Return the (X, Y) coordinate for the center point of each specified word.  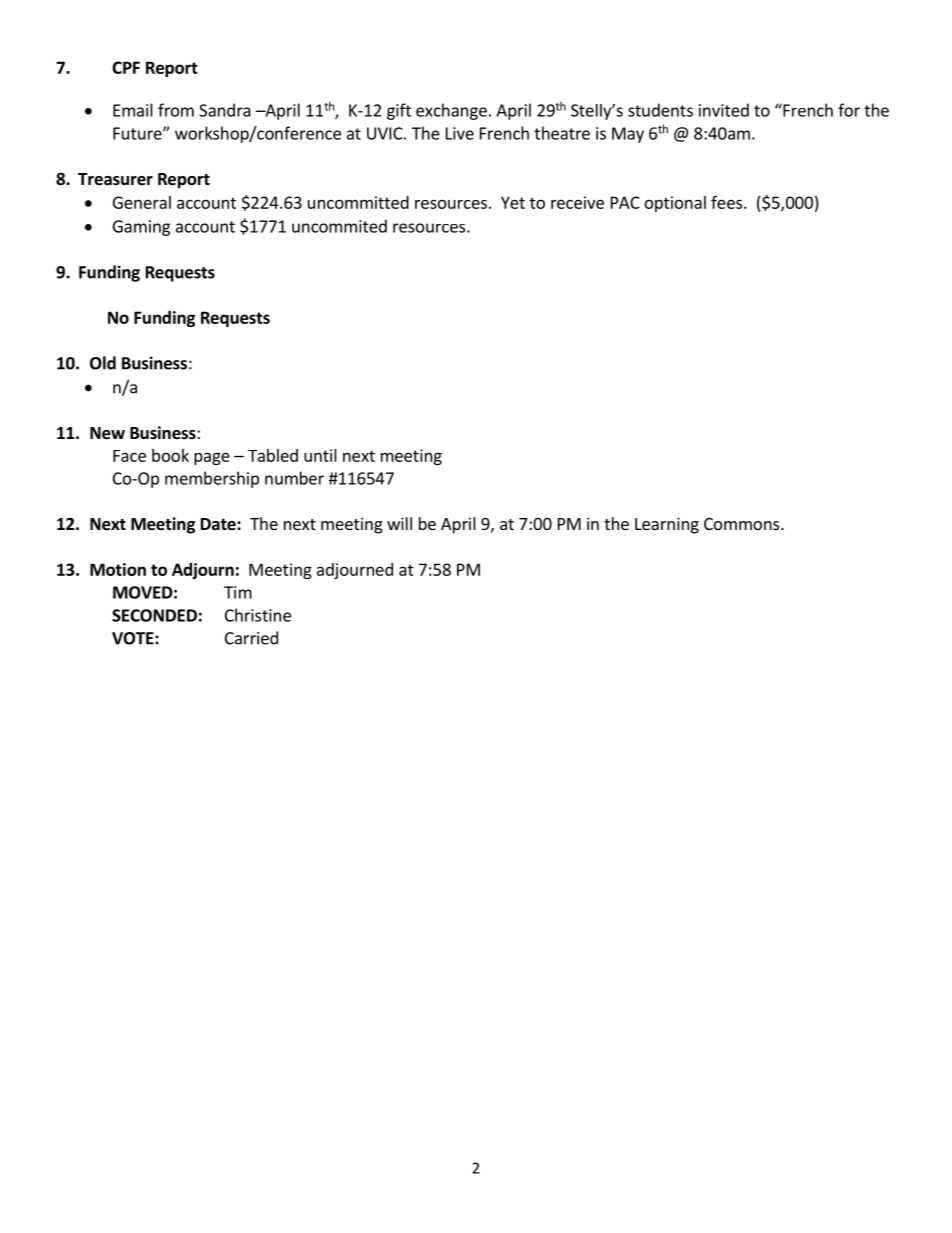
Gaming (141, 228)
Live (460, 133)
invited (724, 110)
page (212, 458)
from (176, 110)
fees (728, 202)
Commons (743, 524)
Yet (513, 202)
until (320, 455)
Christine (258, 615)
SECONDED (154, 615)
